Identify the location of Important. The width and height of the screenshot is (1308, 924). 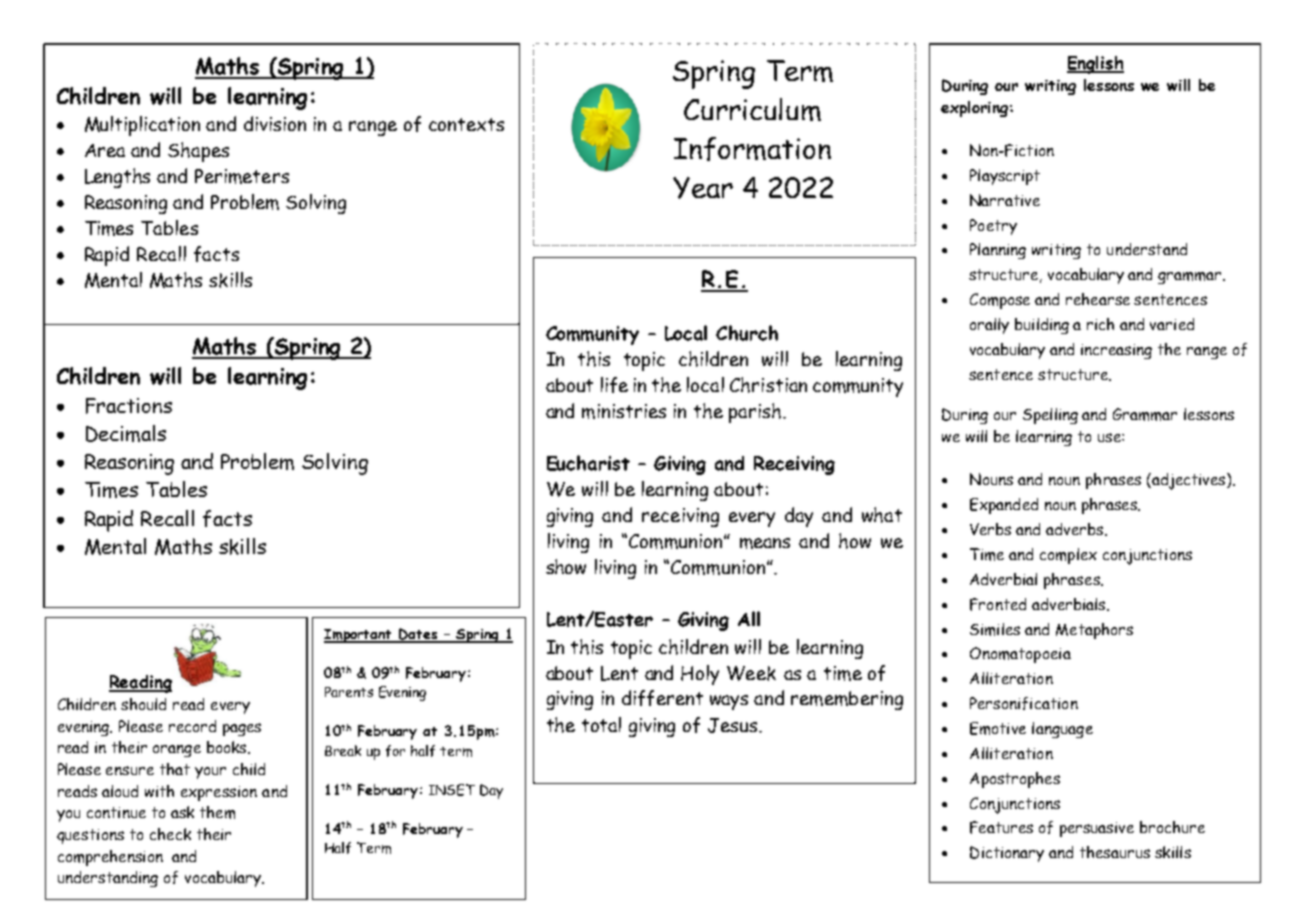
(359, 636).
